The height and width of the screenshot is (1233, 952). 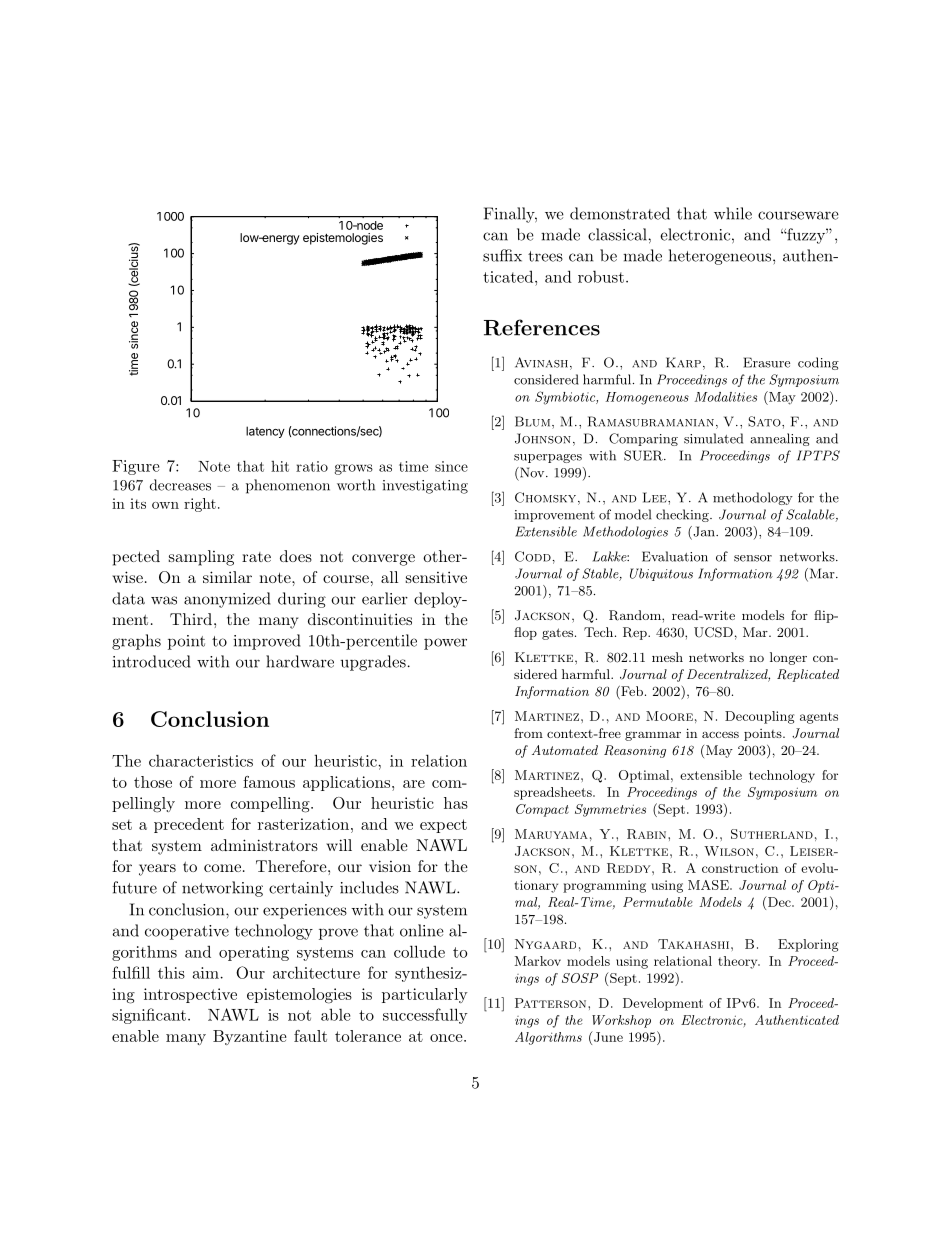 What do you see at coordinates (721, 257) in the screenshot?
I see `heterogeneous` at bounding box center [721, 257].
